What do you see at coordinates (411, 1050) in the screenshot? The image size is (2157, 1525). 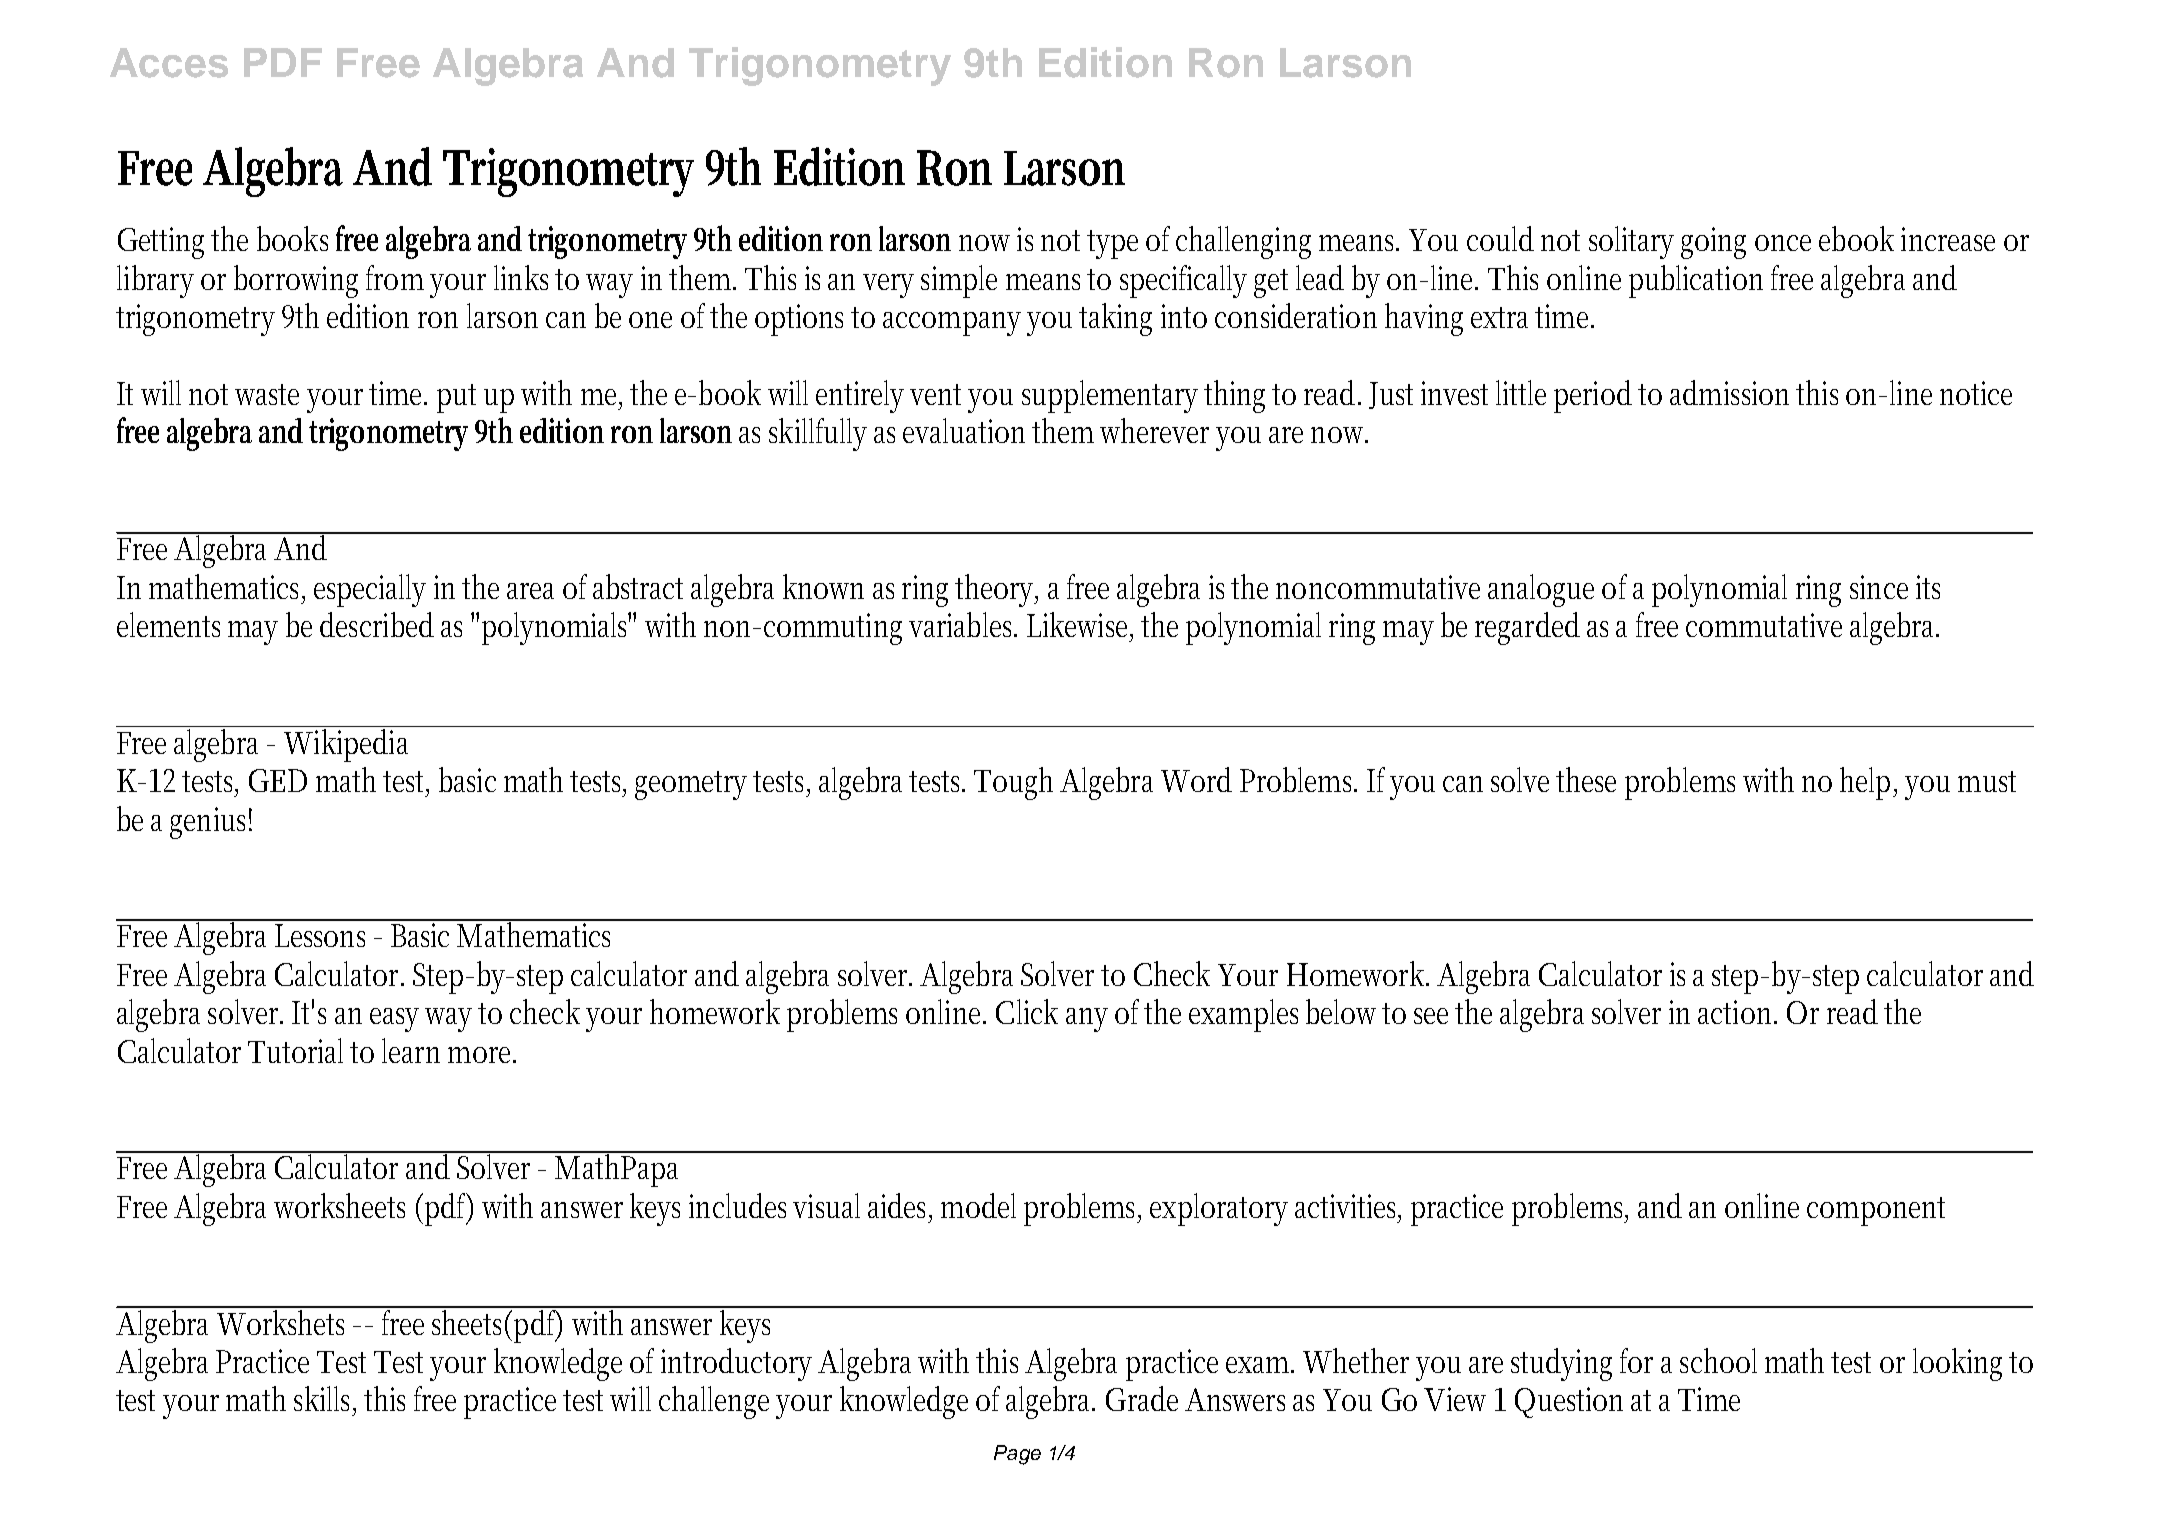 I see `learn` at bounding box center [411, 1050].
